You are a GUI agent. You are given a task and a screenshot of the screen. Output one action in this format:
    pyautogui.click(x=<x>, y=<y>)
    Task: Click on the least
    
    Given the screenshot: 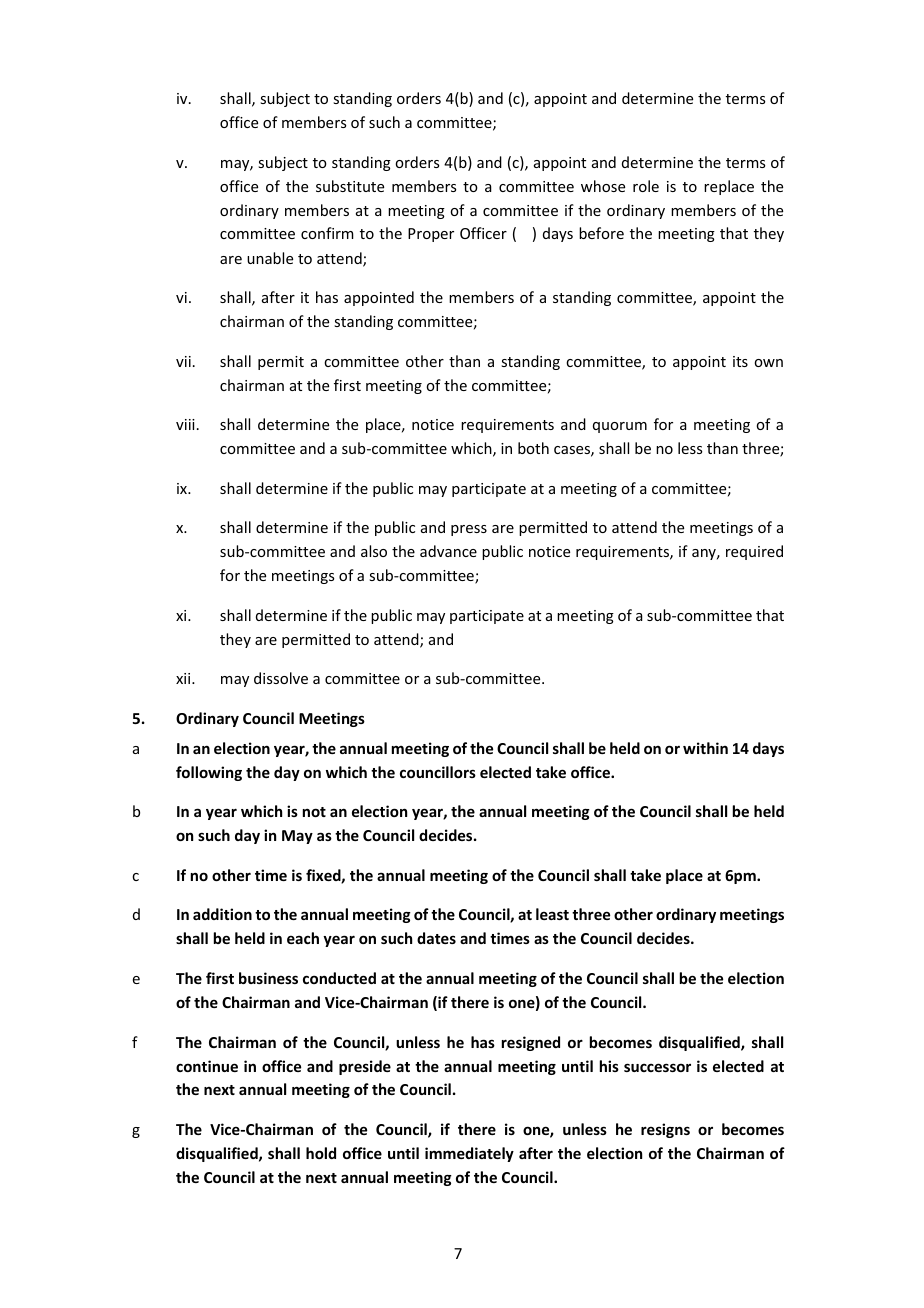 What is the action you would take?
    pyautogui.click(x=552, y=914)
